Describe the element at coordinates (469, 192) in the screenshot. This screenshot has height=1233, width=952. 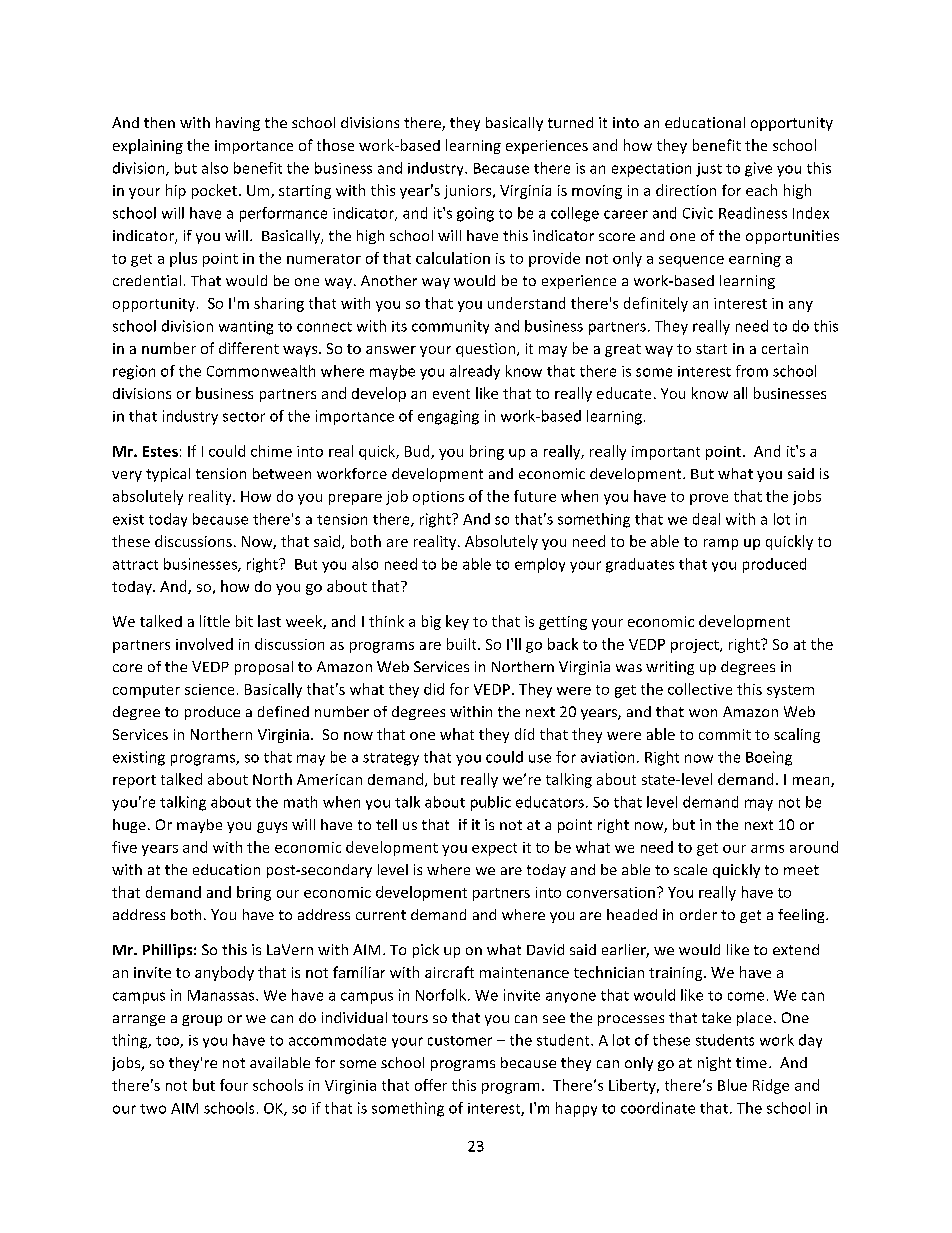
I see `juniors` at that location.
